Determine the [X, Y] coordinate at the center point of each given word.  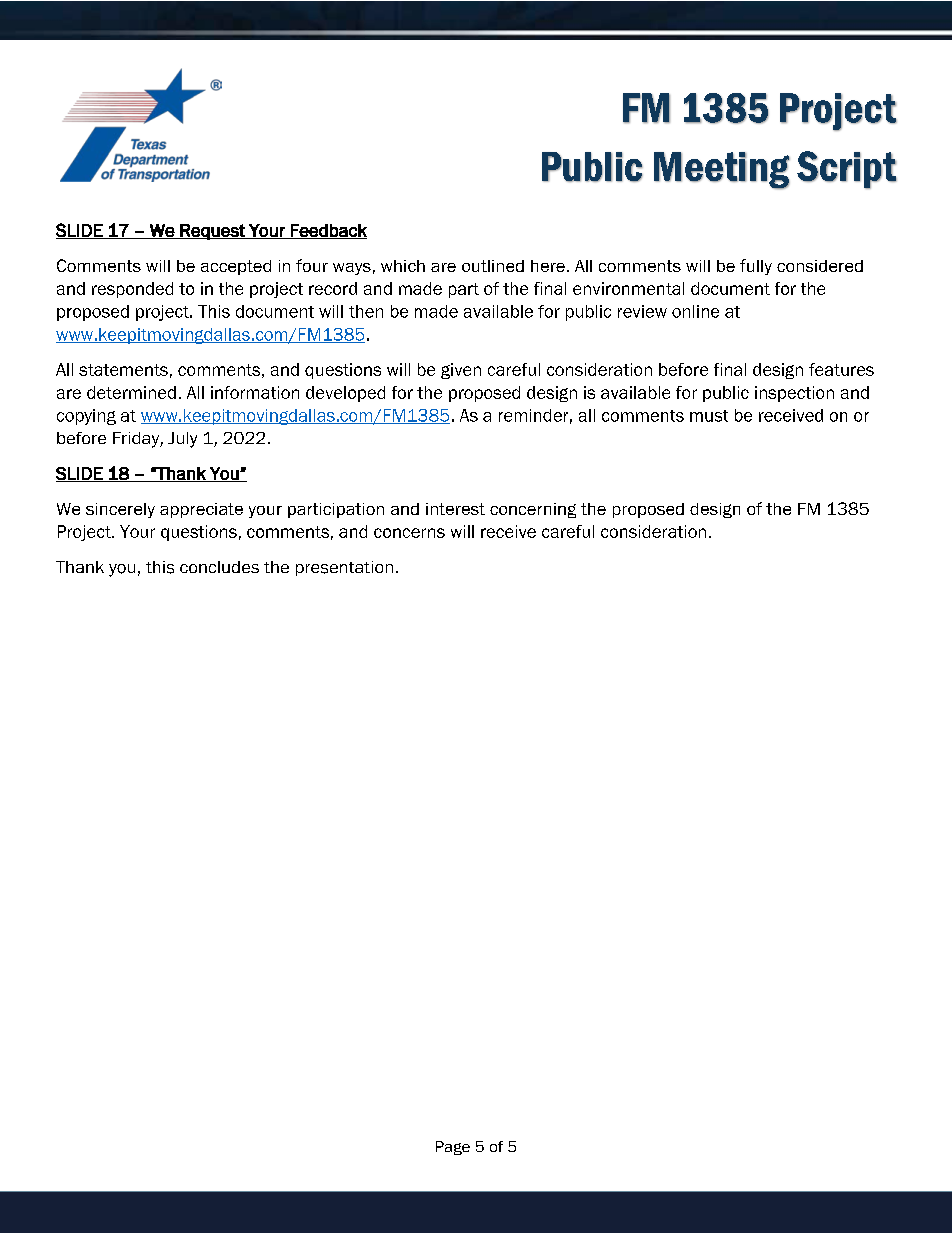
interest [455, 509]
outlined [493, 266]
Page [453, 1148]
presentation [344, 568]
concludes [219, 567]
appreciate [201, 510]
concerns [409, 533]
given [461, 371]
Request [212, 232]
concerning [533, 510]
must [709, 416]
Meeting [722, 170]
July [182, 440]
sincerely [120, 510]
